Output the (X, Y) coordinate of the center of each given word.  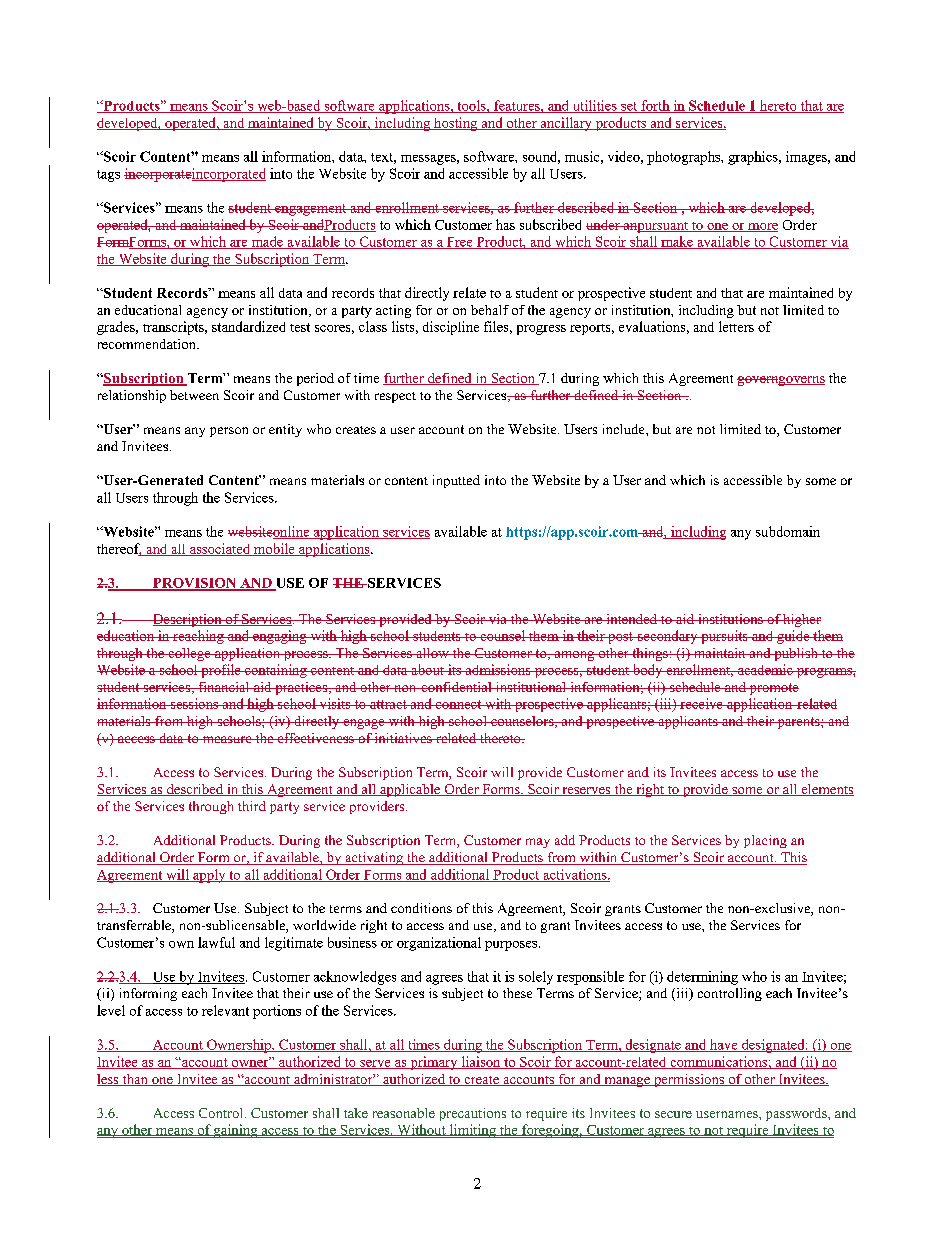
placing (765, 841)
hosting (456, 124)
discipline (451, 328)
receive (701, 703)
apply (209, 876)
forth (655, 106)
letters (736, 326)
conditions (421, 908)
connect (458, 704)
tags (108, 176)
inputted (456, 481)
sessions (194, 703)
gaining (236, 1131)
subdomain (788, 531)
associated (220, 549)
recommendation (148, 344)
